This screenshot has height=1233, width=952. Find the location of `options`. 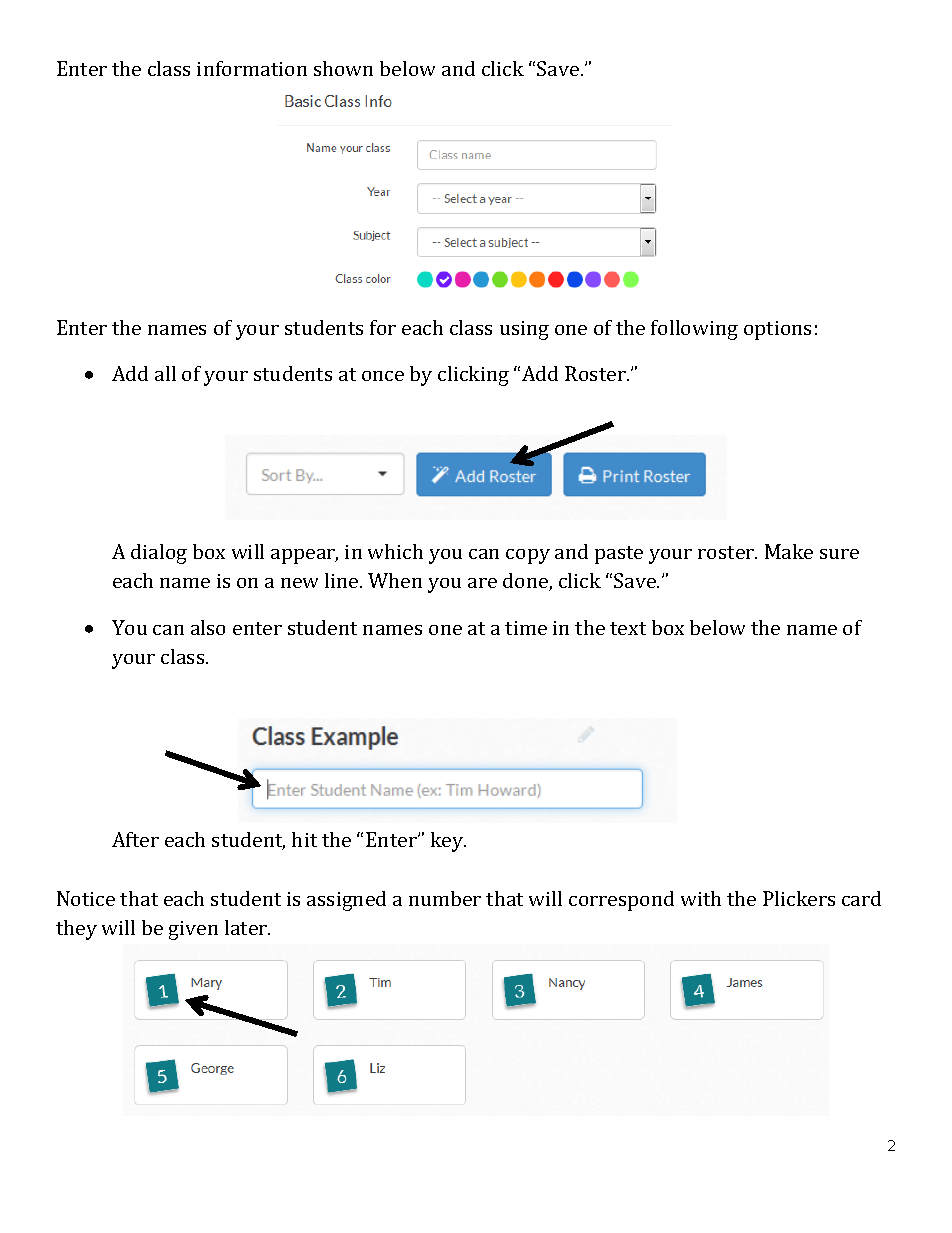

options is located at coordinates (777, 330).
